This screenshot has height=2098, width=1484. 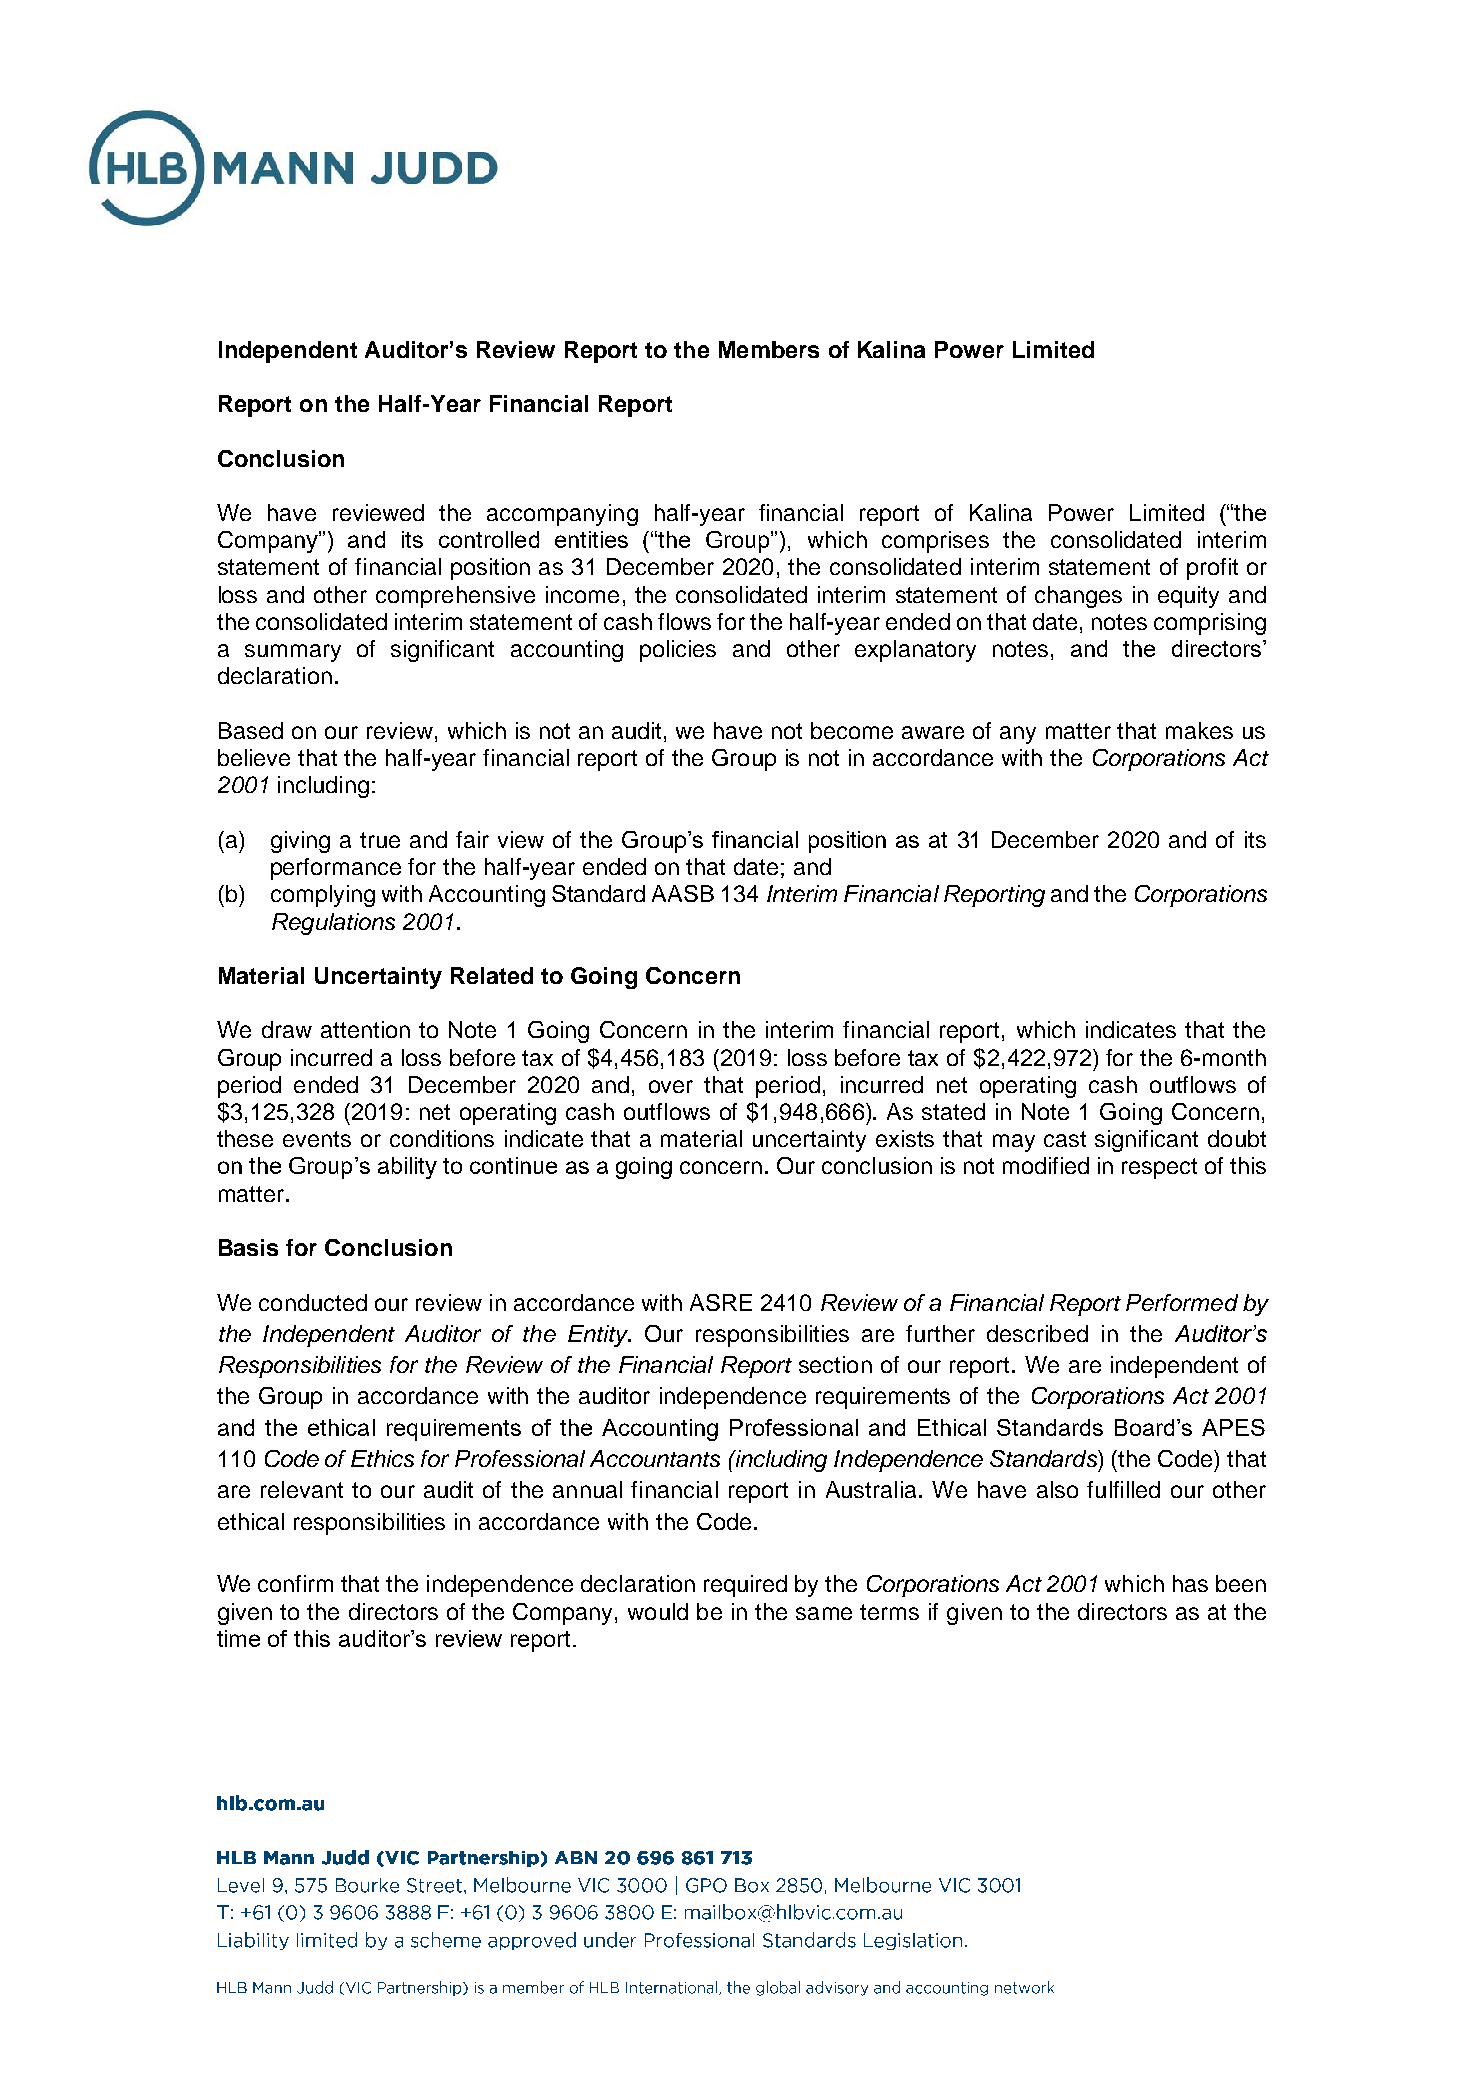 I want to click on has, so click(x=1190, y=1583).
